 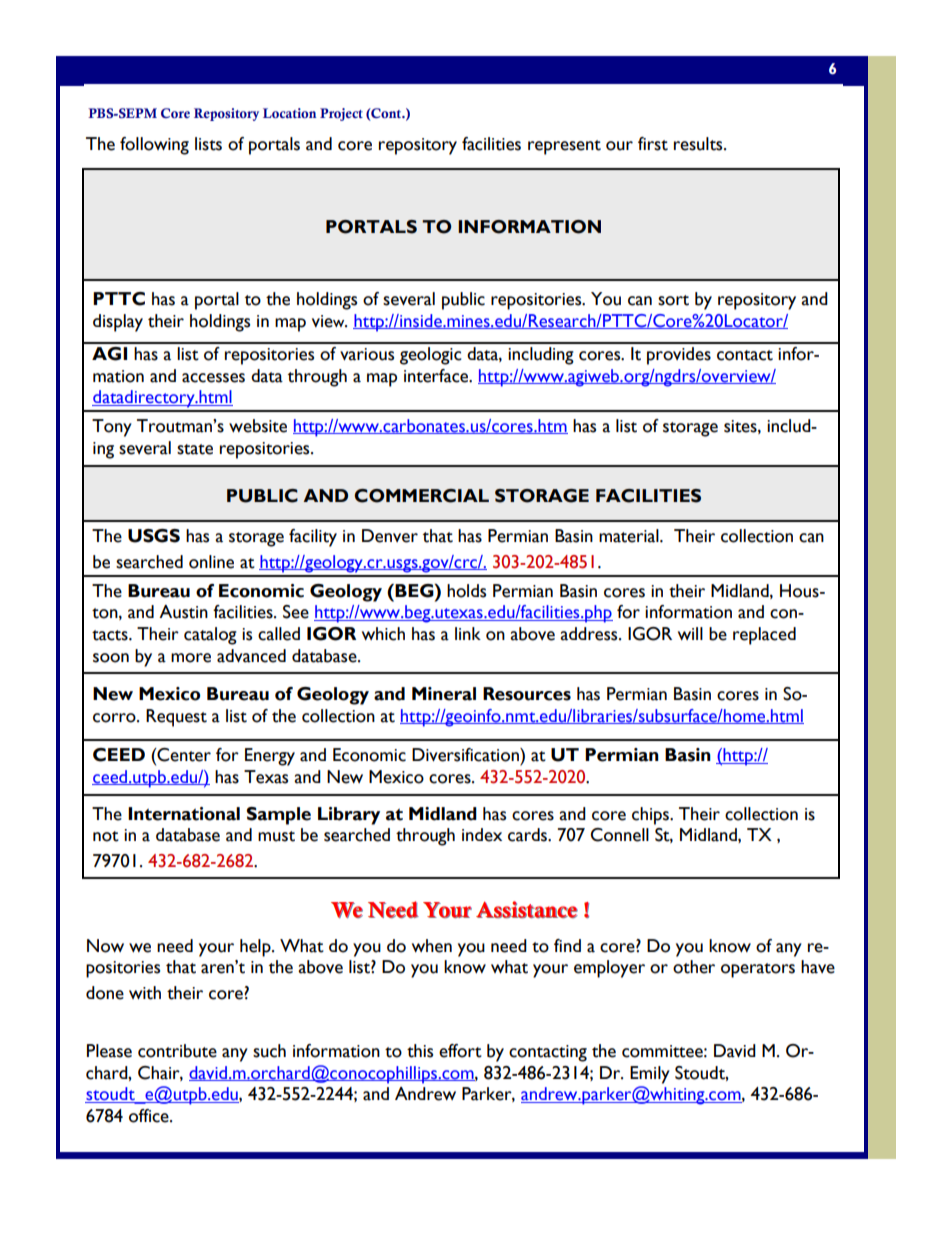 I want to click on replaced, so click(x=764, y=636).
